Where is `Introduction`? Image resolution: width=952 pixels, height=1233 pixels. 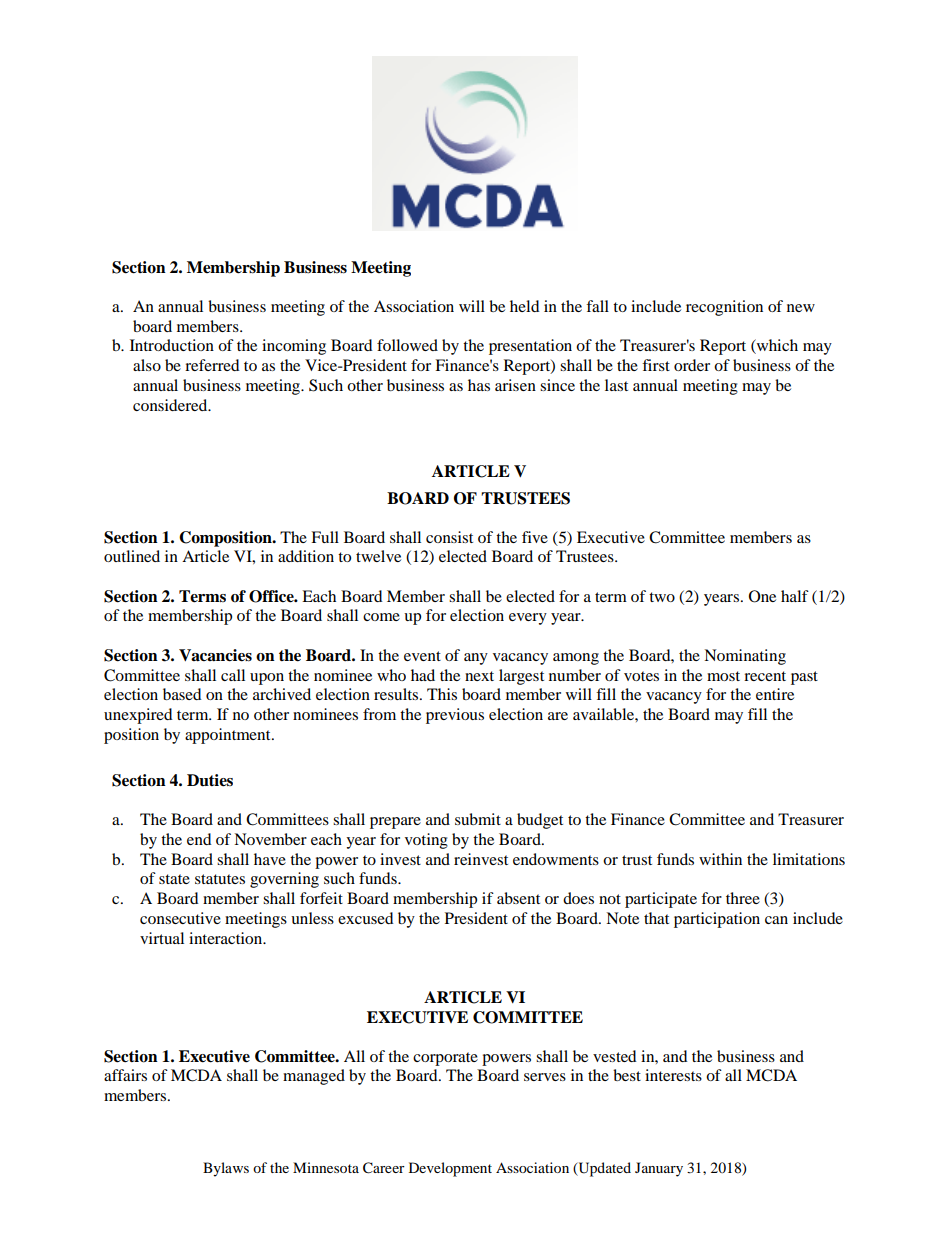 Introduction is located at coordinates (172, 345).
